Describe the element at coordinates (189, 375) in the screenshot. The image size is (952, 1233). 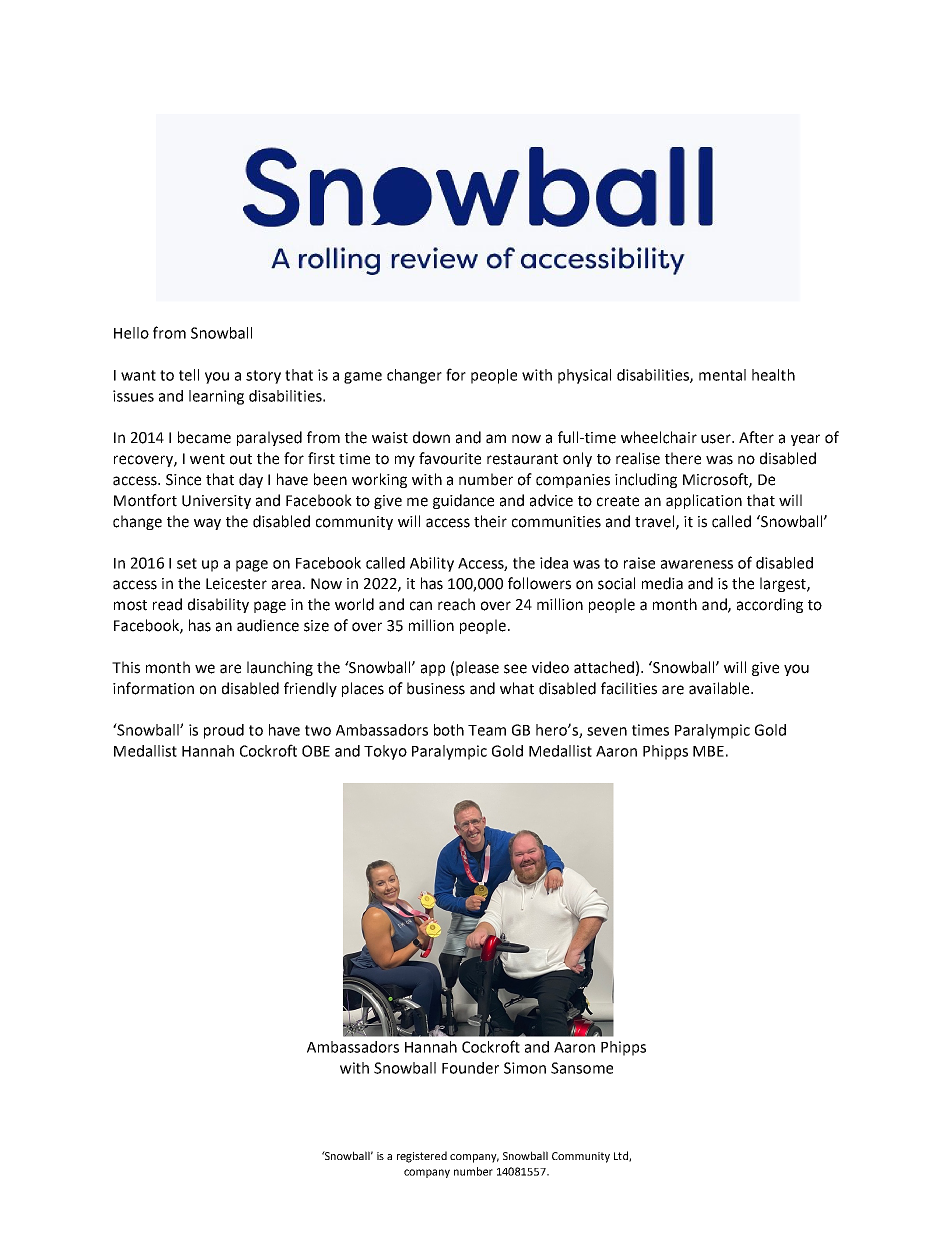
I see `tell` at that location.
